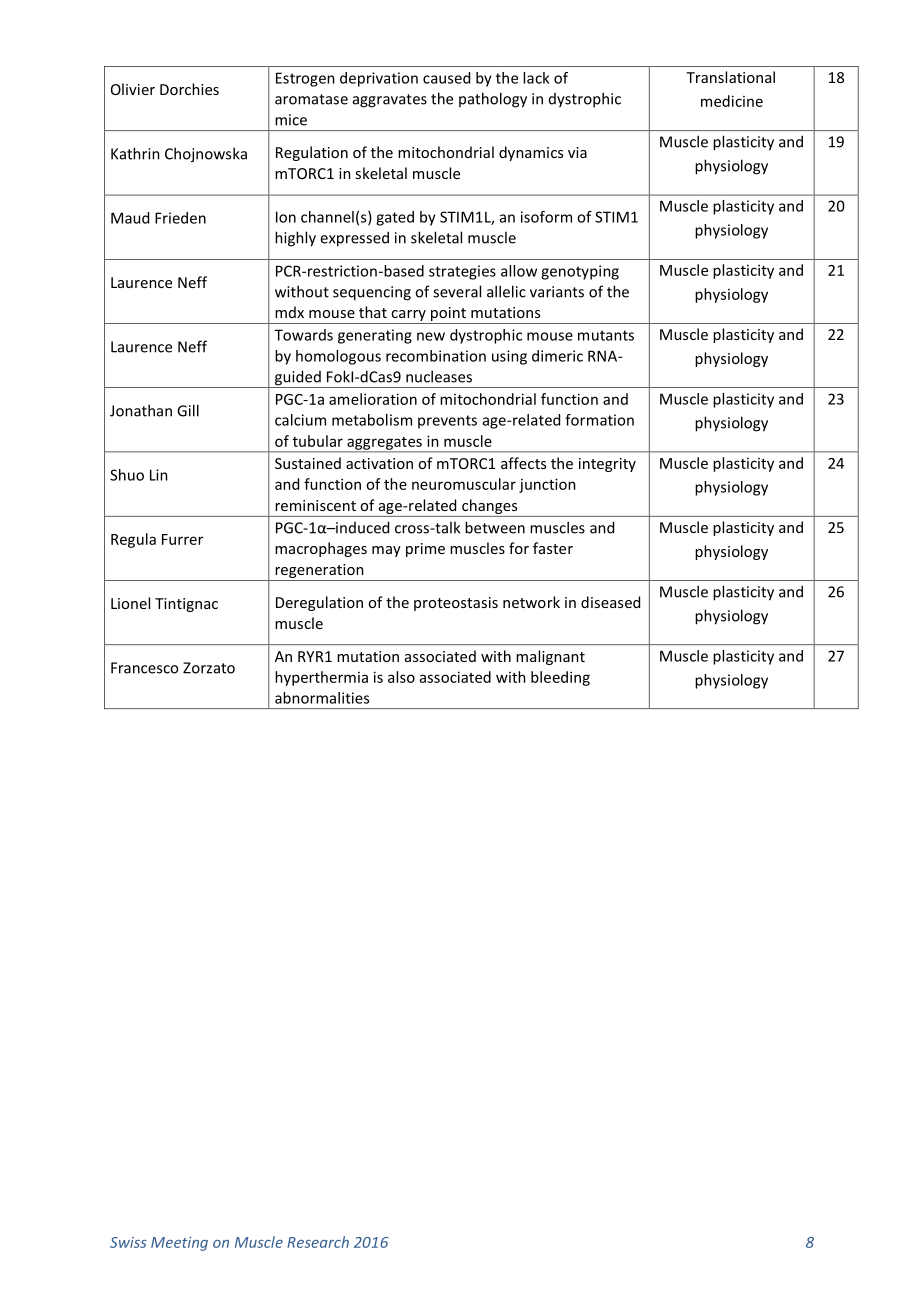  Describe the element at coordinates (179, 1244) in the page. I see `Meeting` at that location.
